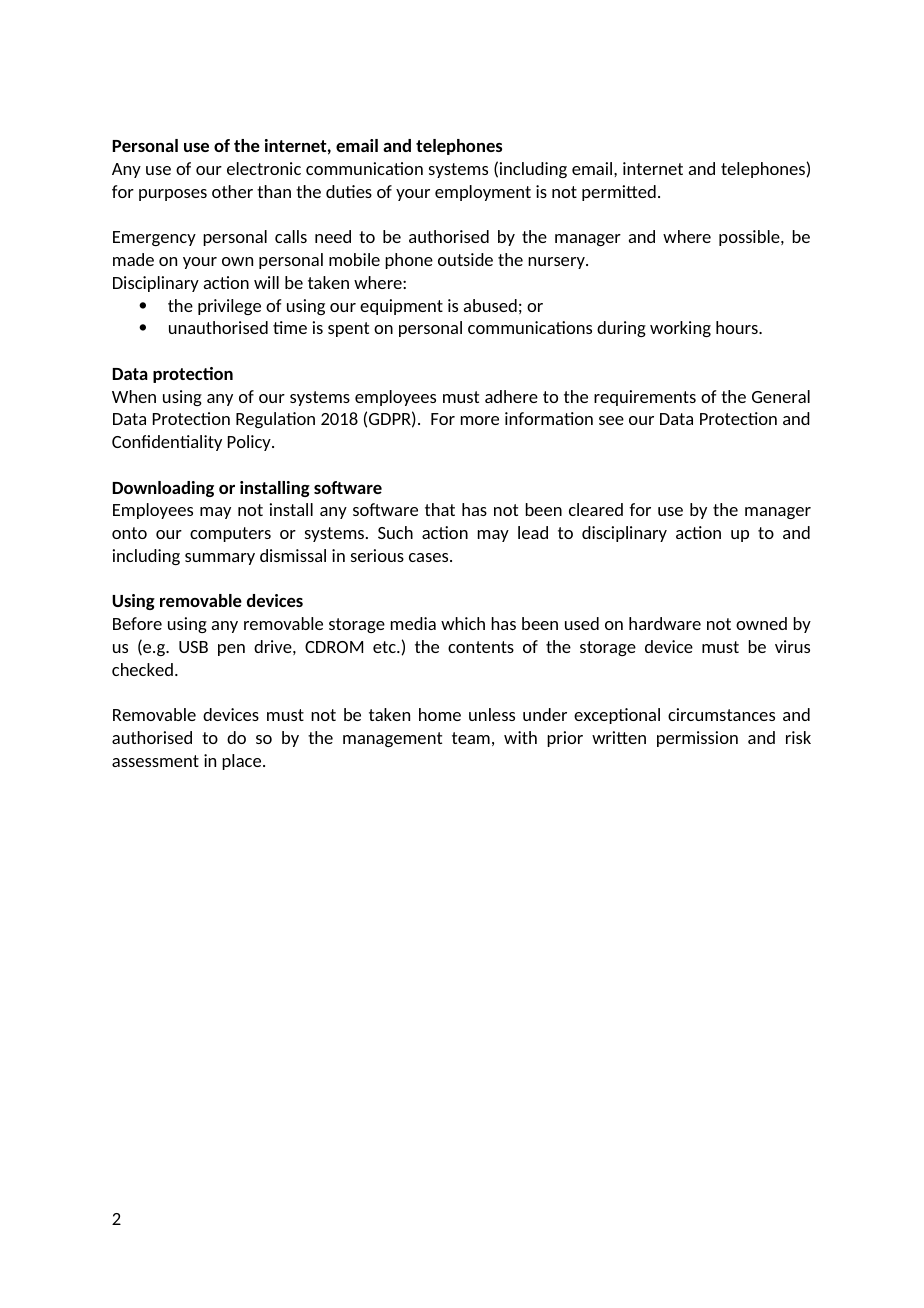 Image resolution: width=924 pixels, height=1308 pixels. Describe the element at coordinates (229, 307) in the screenshot. I see `privilege` at that location.
